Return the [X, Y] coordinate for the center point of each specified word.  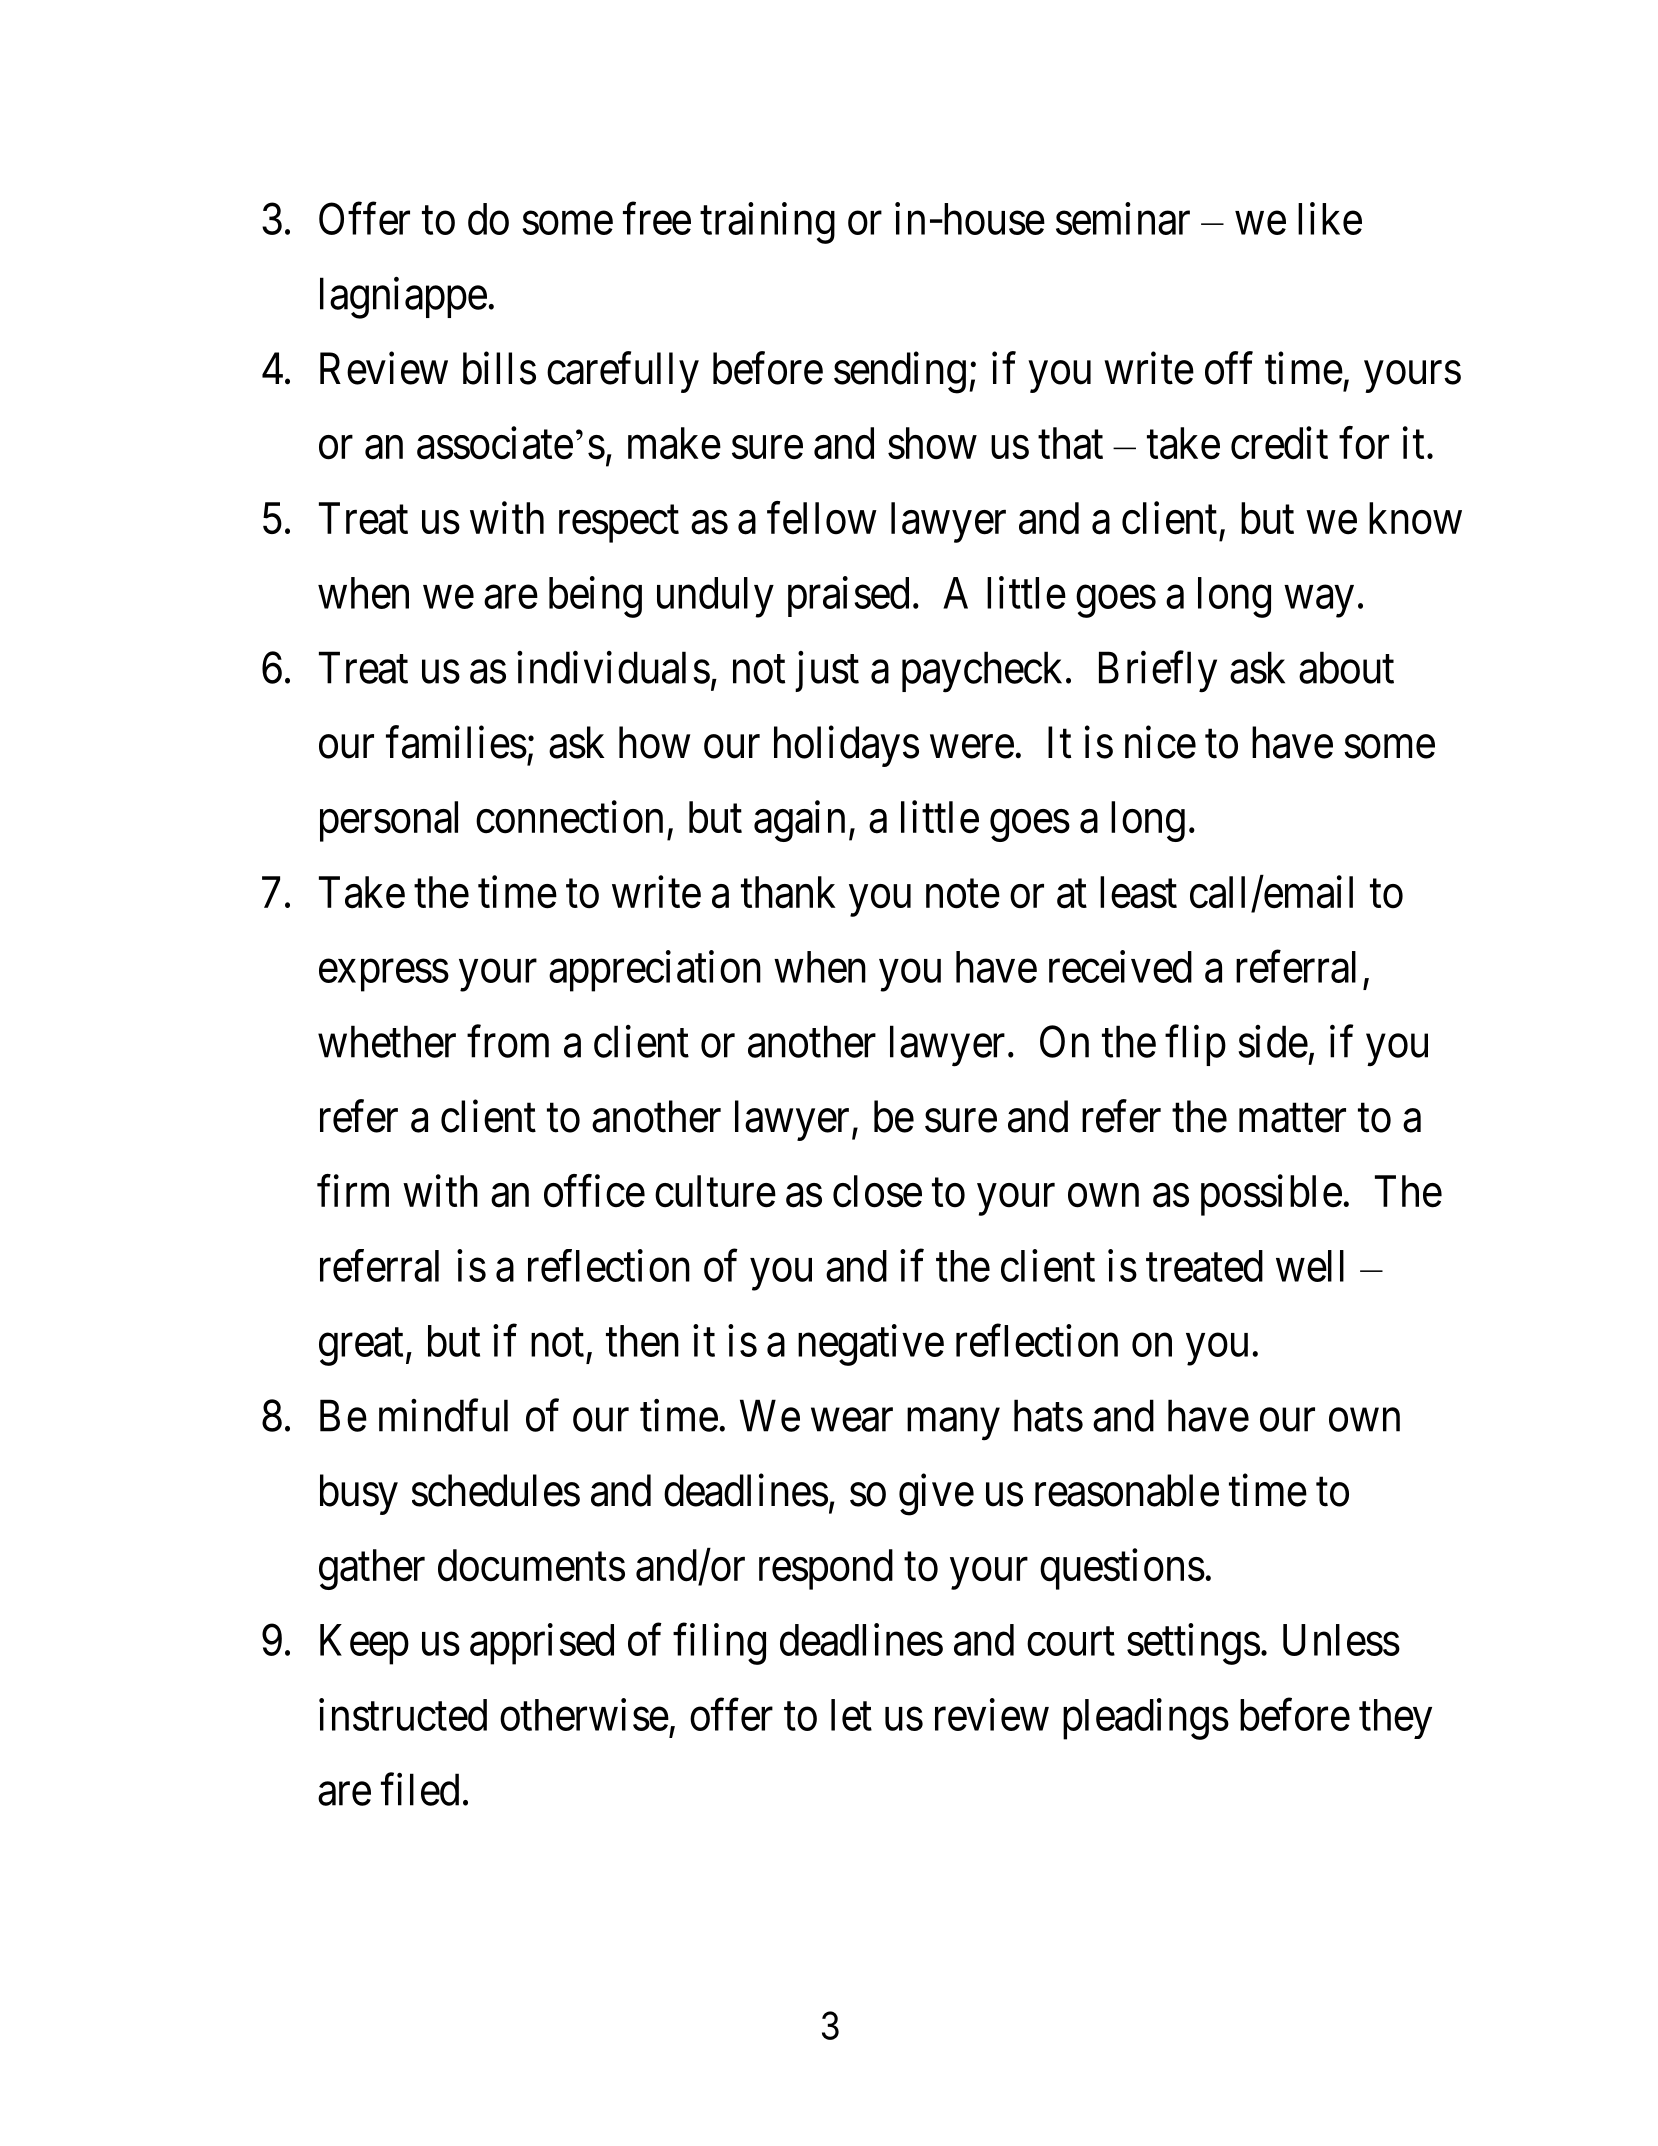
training [767, 223]
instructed [403, 1714]
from [508, 1041]
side [1273, 1041]
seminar [1123, 218]
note [963, 894]
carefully [623, 372]
